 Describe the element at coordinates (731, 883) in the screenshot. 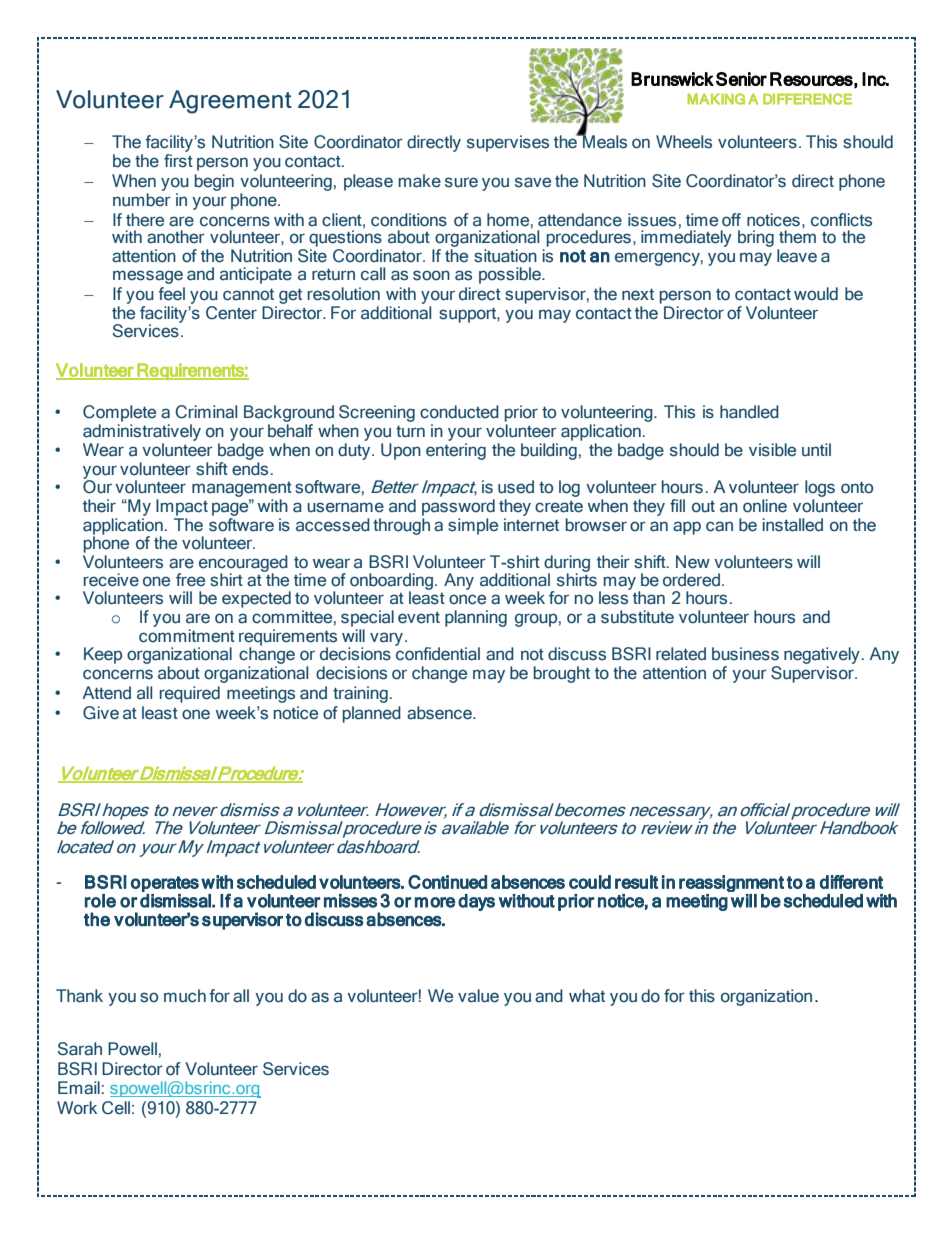

I see `reassignment` at that location.
